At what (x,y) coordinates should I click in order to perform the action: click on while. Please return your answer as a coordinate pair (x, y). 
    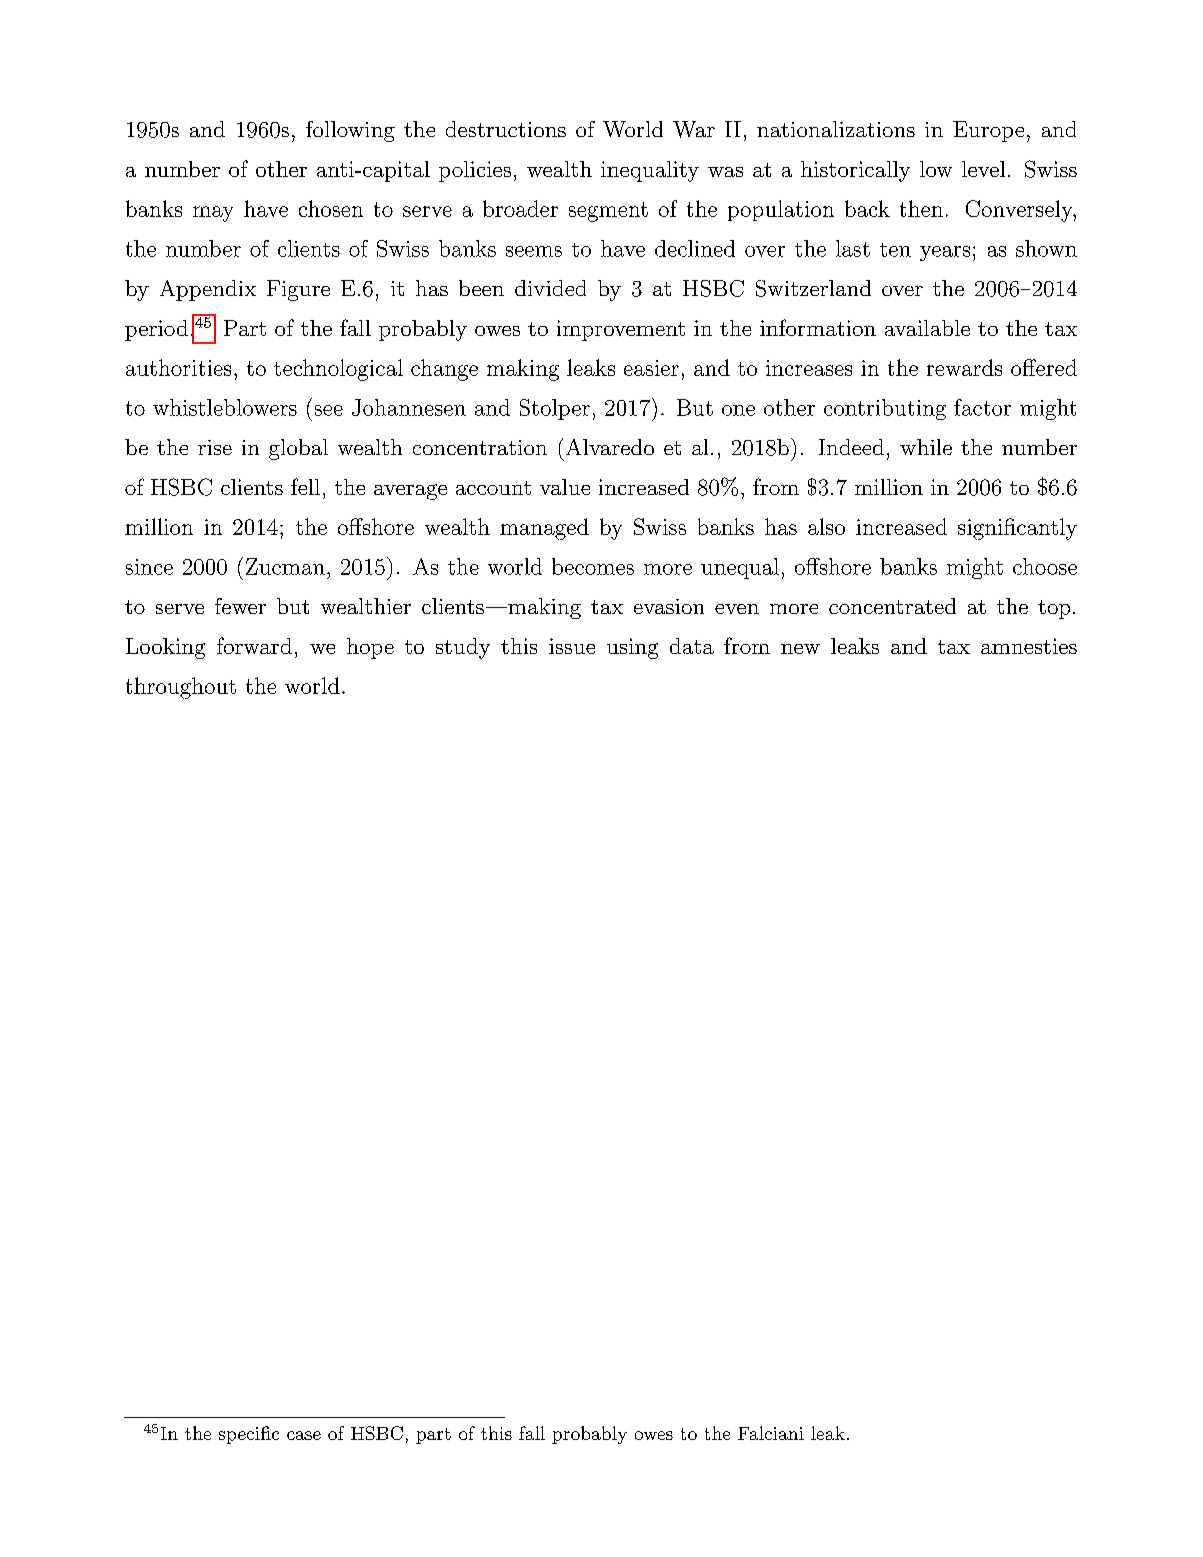
    Looking at the image, I should click on (926, 447).
